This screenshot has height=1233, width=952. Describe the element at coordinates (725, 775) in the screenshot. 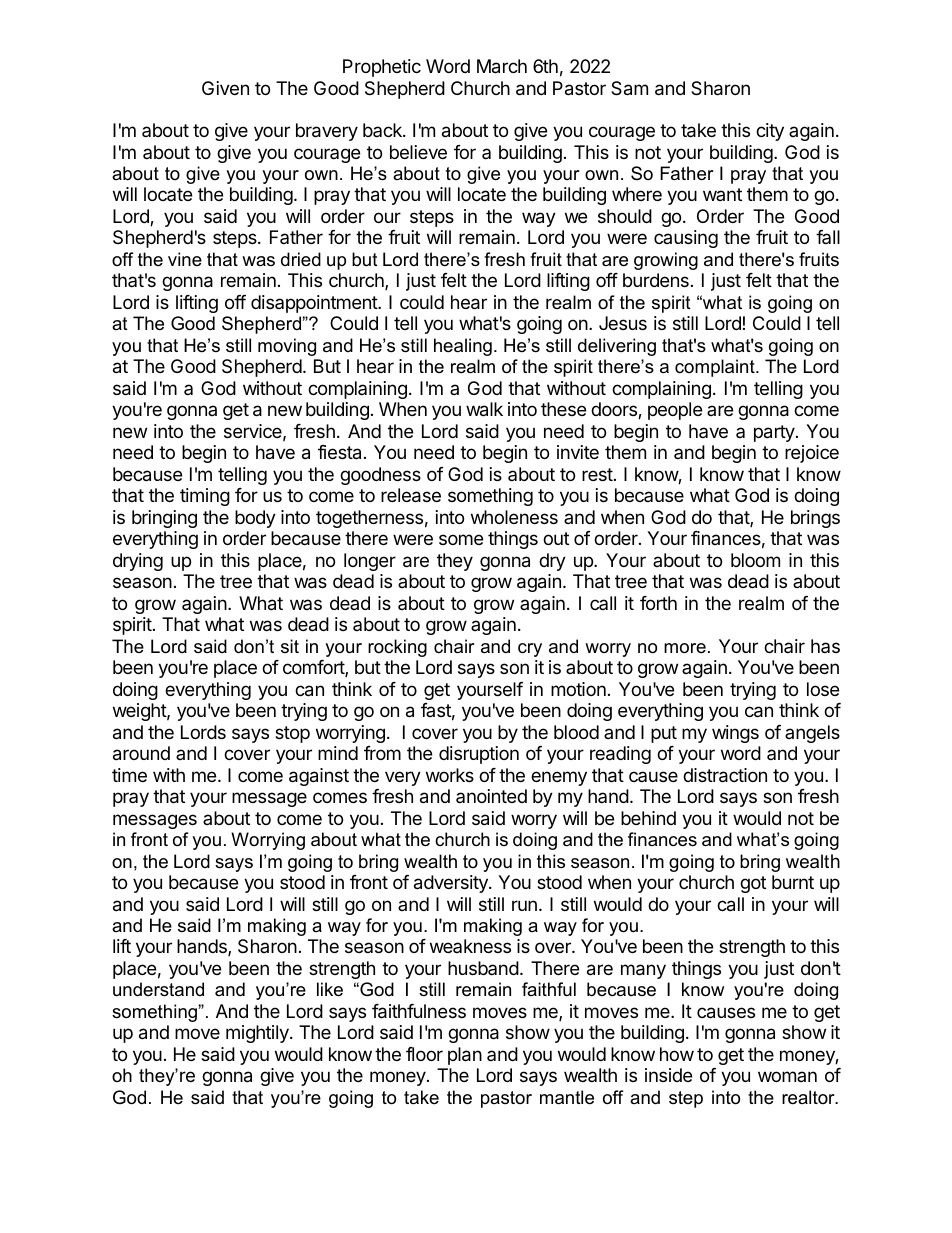

I see `distraction` at that location.
